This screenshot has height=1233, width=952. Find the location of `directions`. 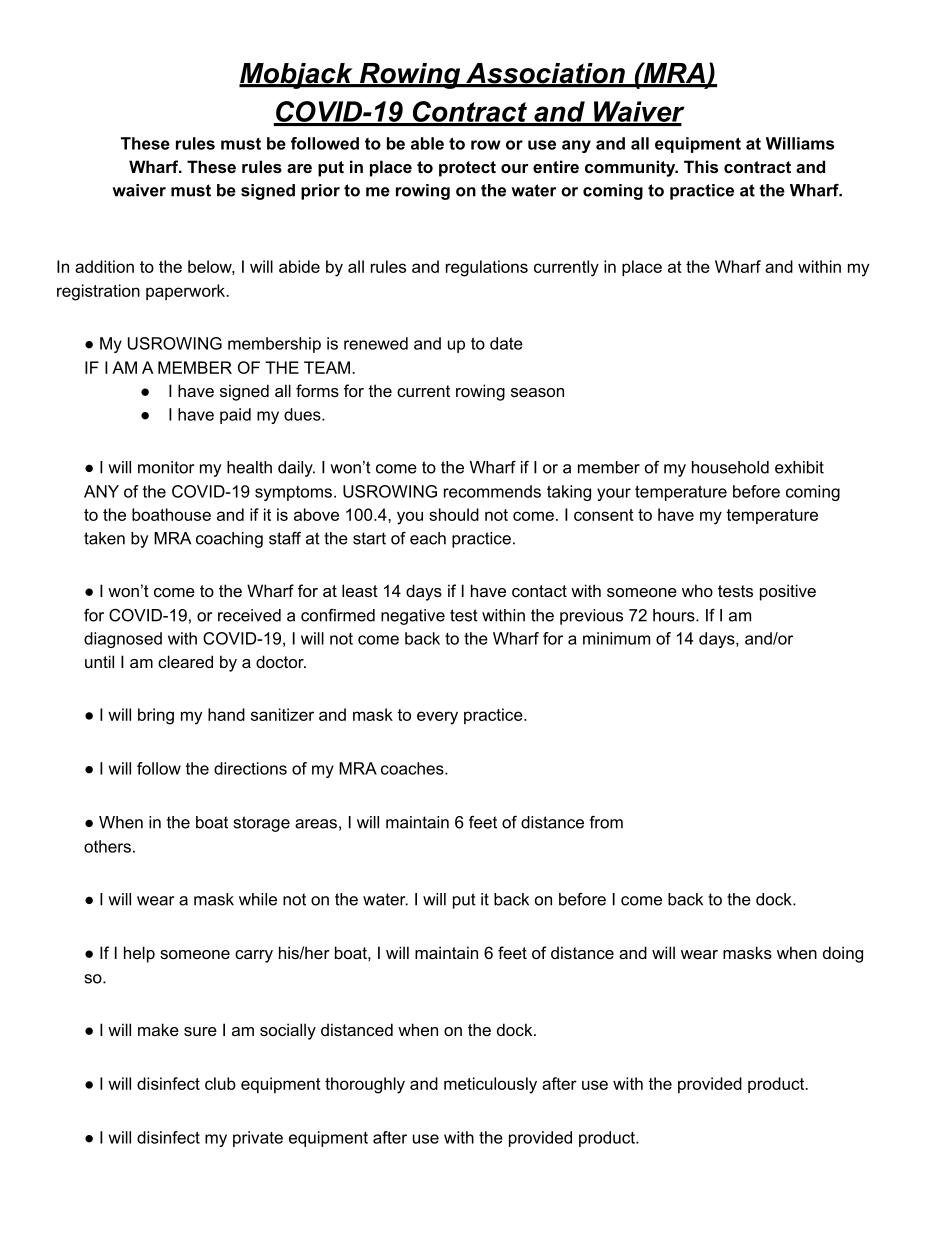

directions is located at coordinates (250, 768).
